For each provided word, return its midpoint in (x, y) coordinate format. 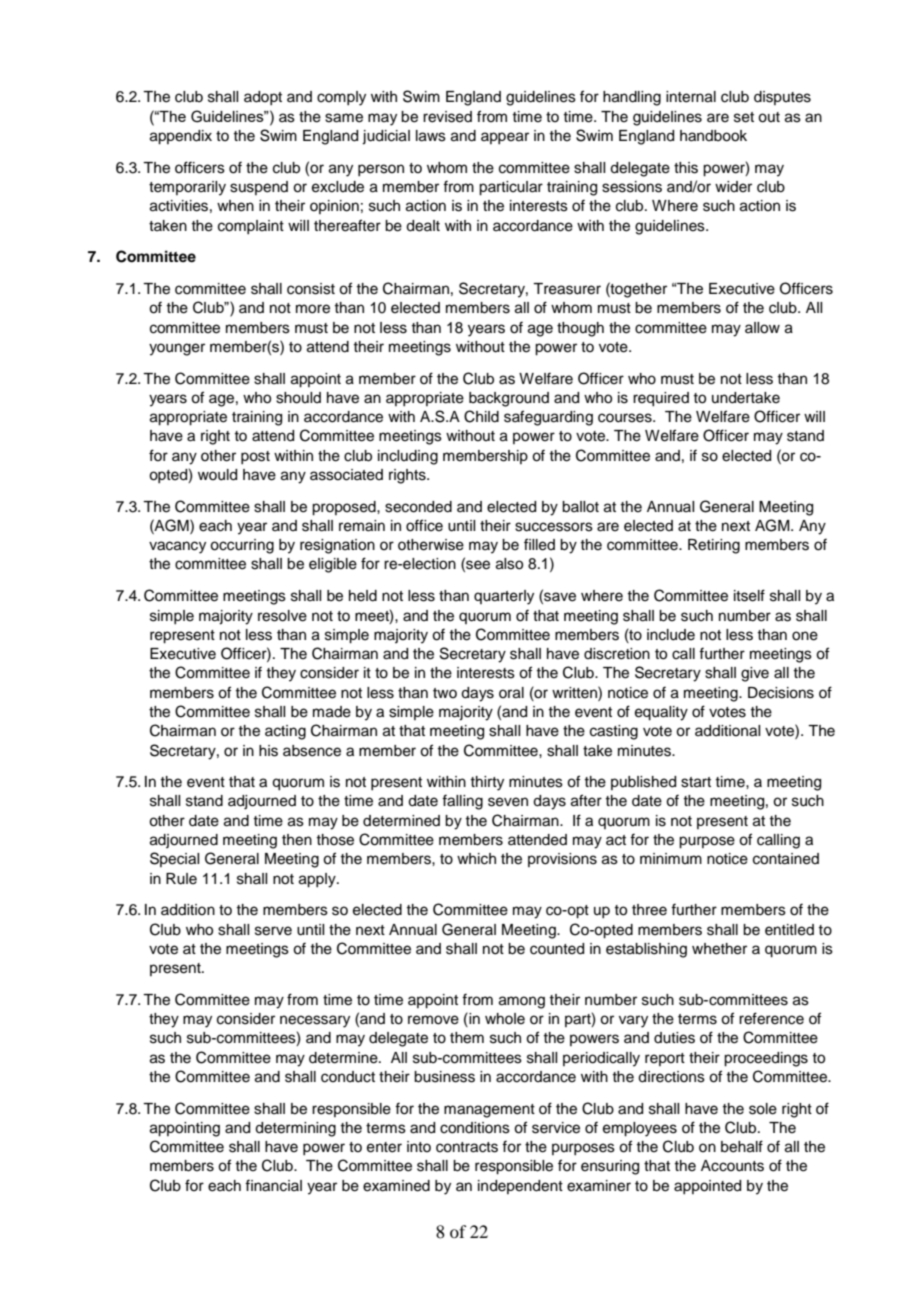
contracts (467, 1147)
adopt (263, 98)
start (696, 782)
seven (508, 802)
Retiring (714, 546)
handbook (713, 136)
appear (505, 138)
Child (481, 416)
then (297, 840)
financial (273, 1185)
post (255, 457)
